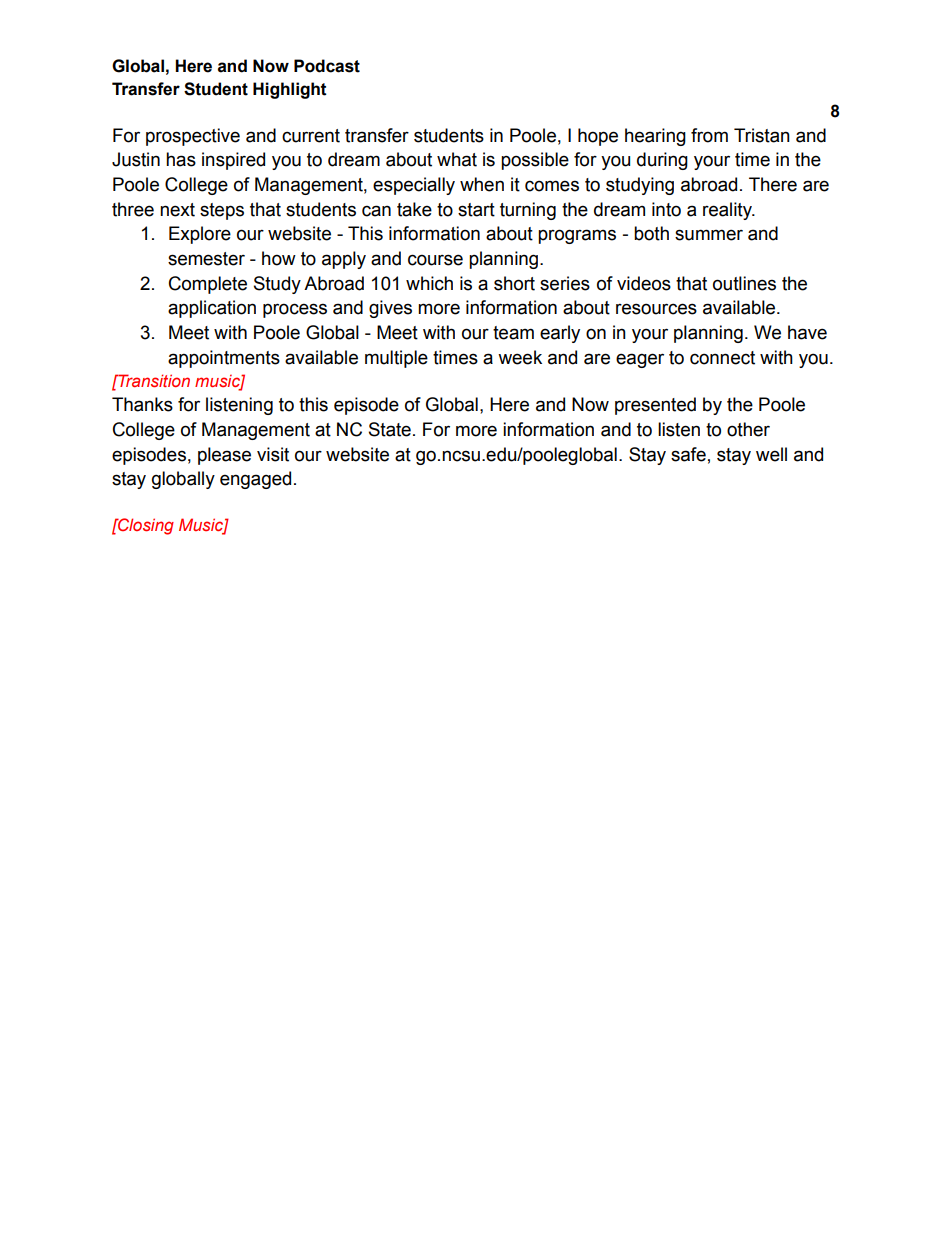 This screenshot has width=952, height=1233. Describe the element at coordinates (722, 358) in the screenshot. I see `connect` at that location.
